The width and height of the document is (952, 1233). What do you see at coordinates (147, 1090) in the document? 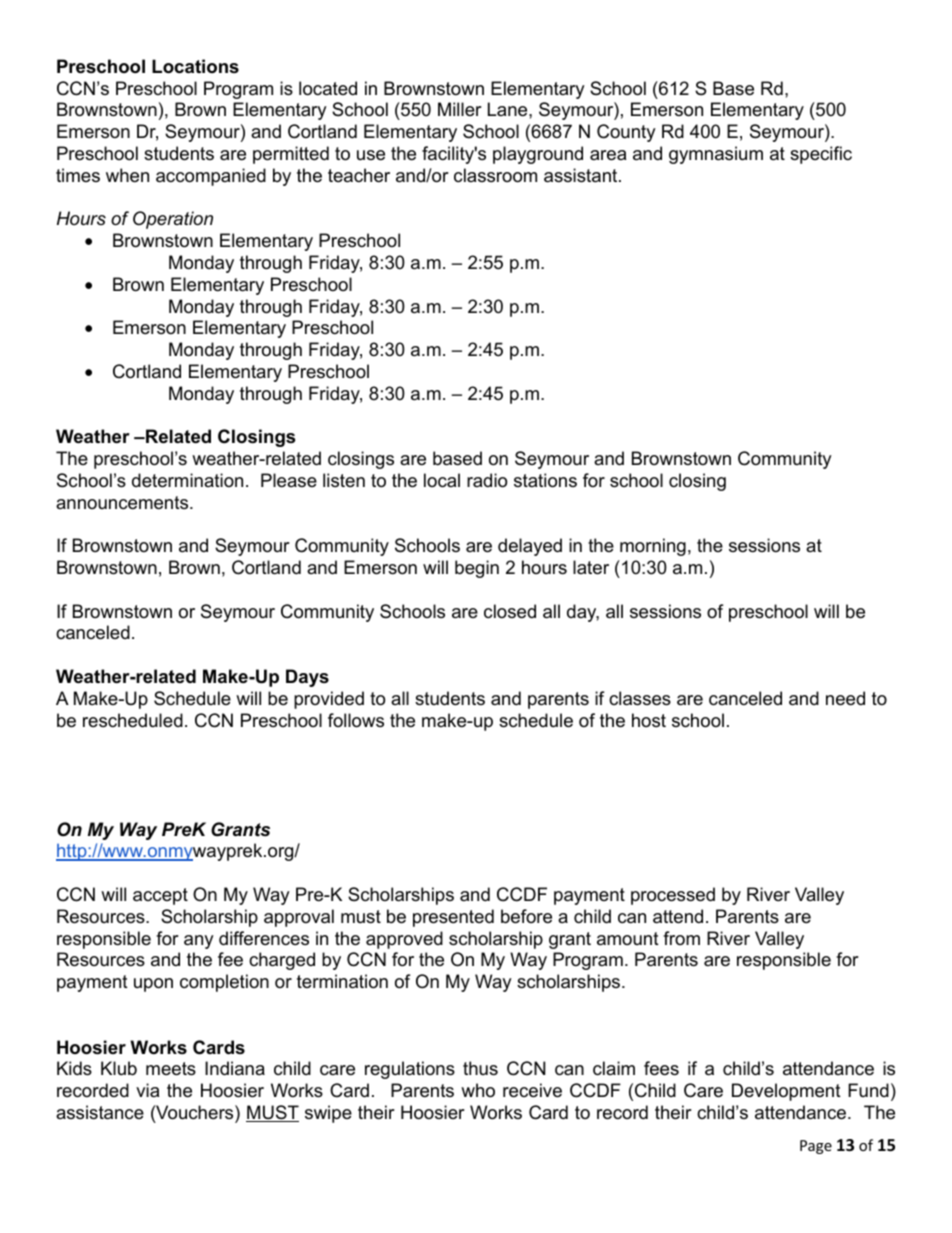
I see `via` at bounding box center [147, 1090].
